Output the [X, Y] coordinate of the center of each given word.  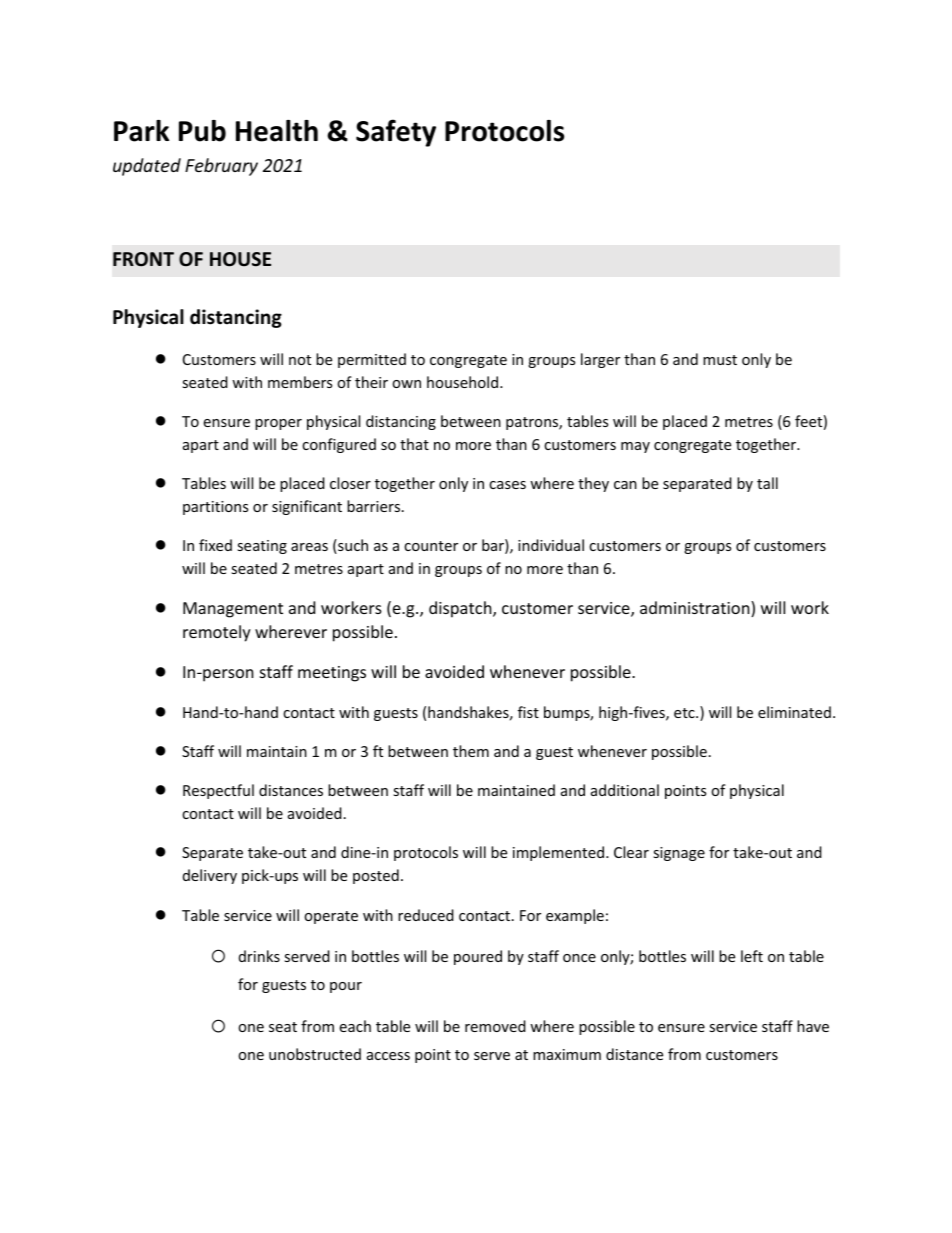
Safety [396, 133]
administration [695, 607]
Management [233, 610]
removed [495, 1026]
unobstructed [315, 1054]
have [813, 1026]
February [221, 167]
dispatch [460, 609]
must [720, 360]
